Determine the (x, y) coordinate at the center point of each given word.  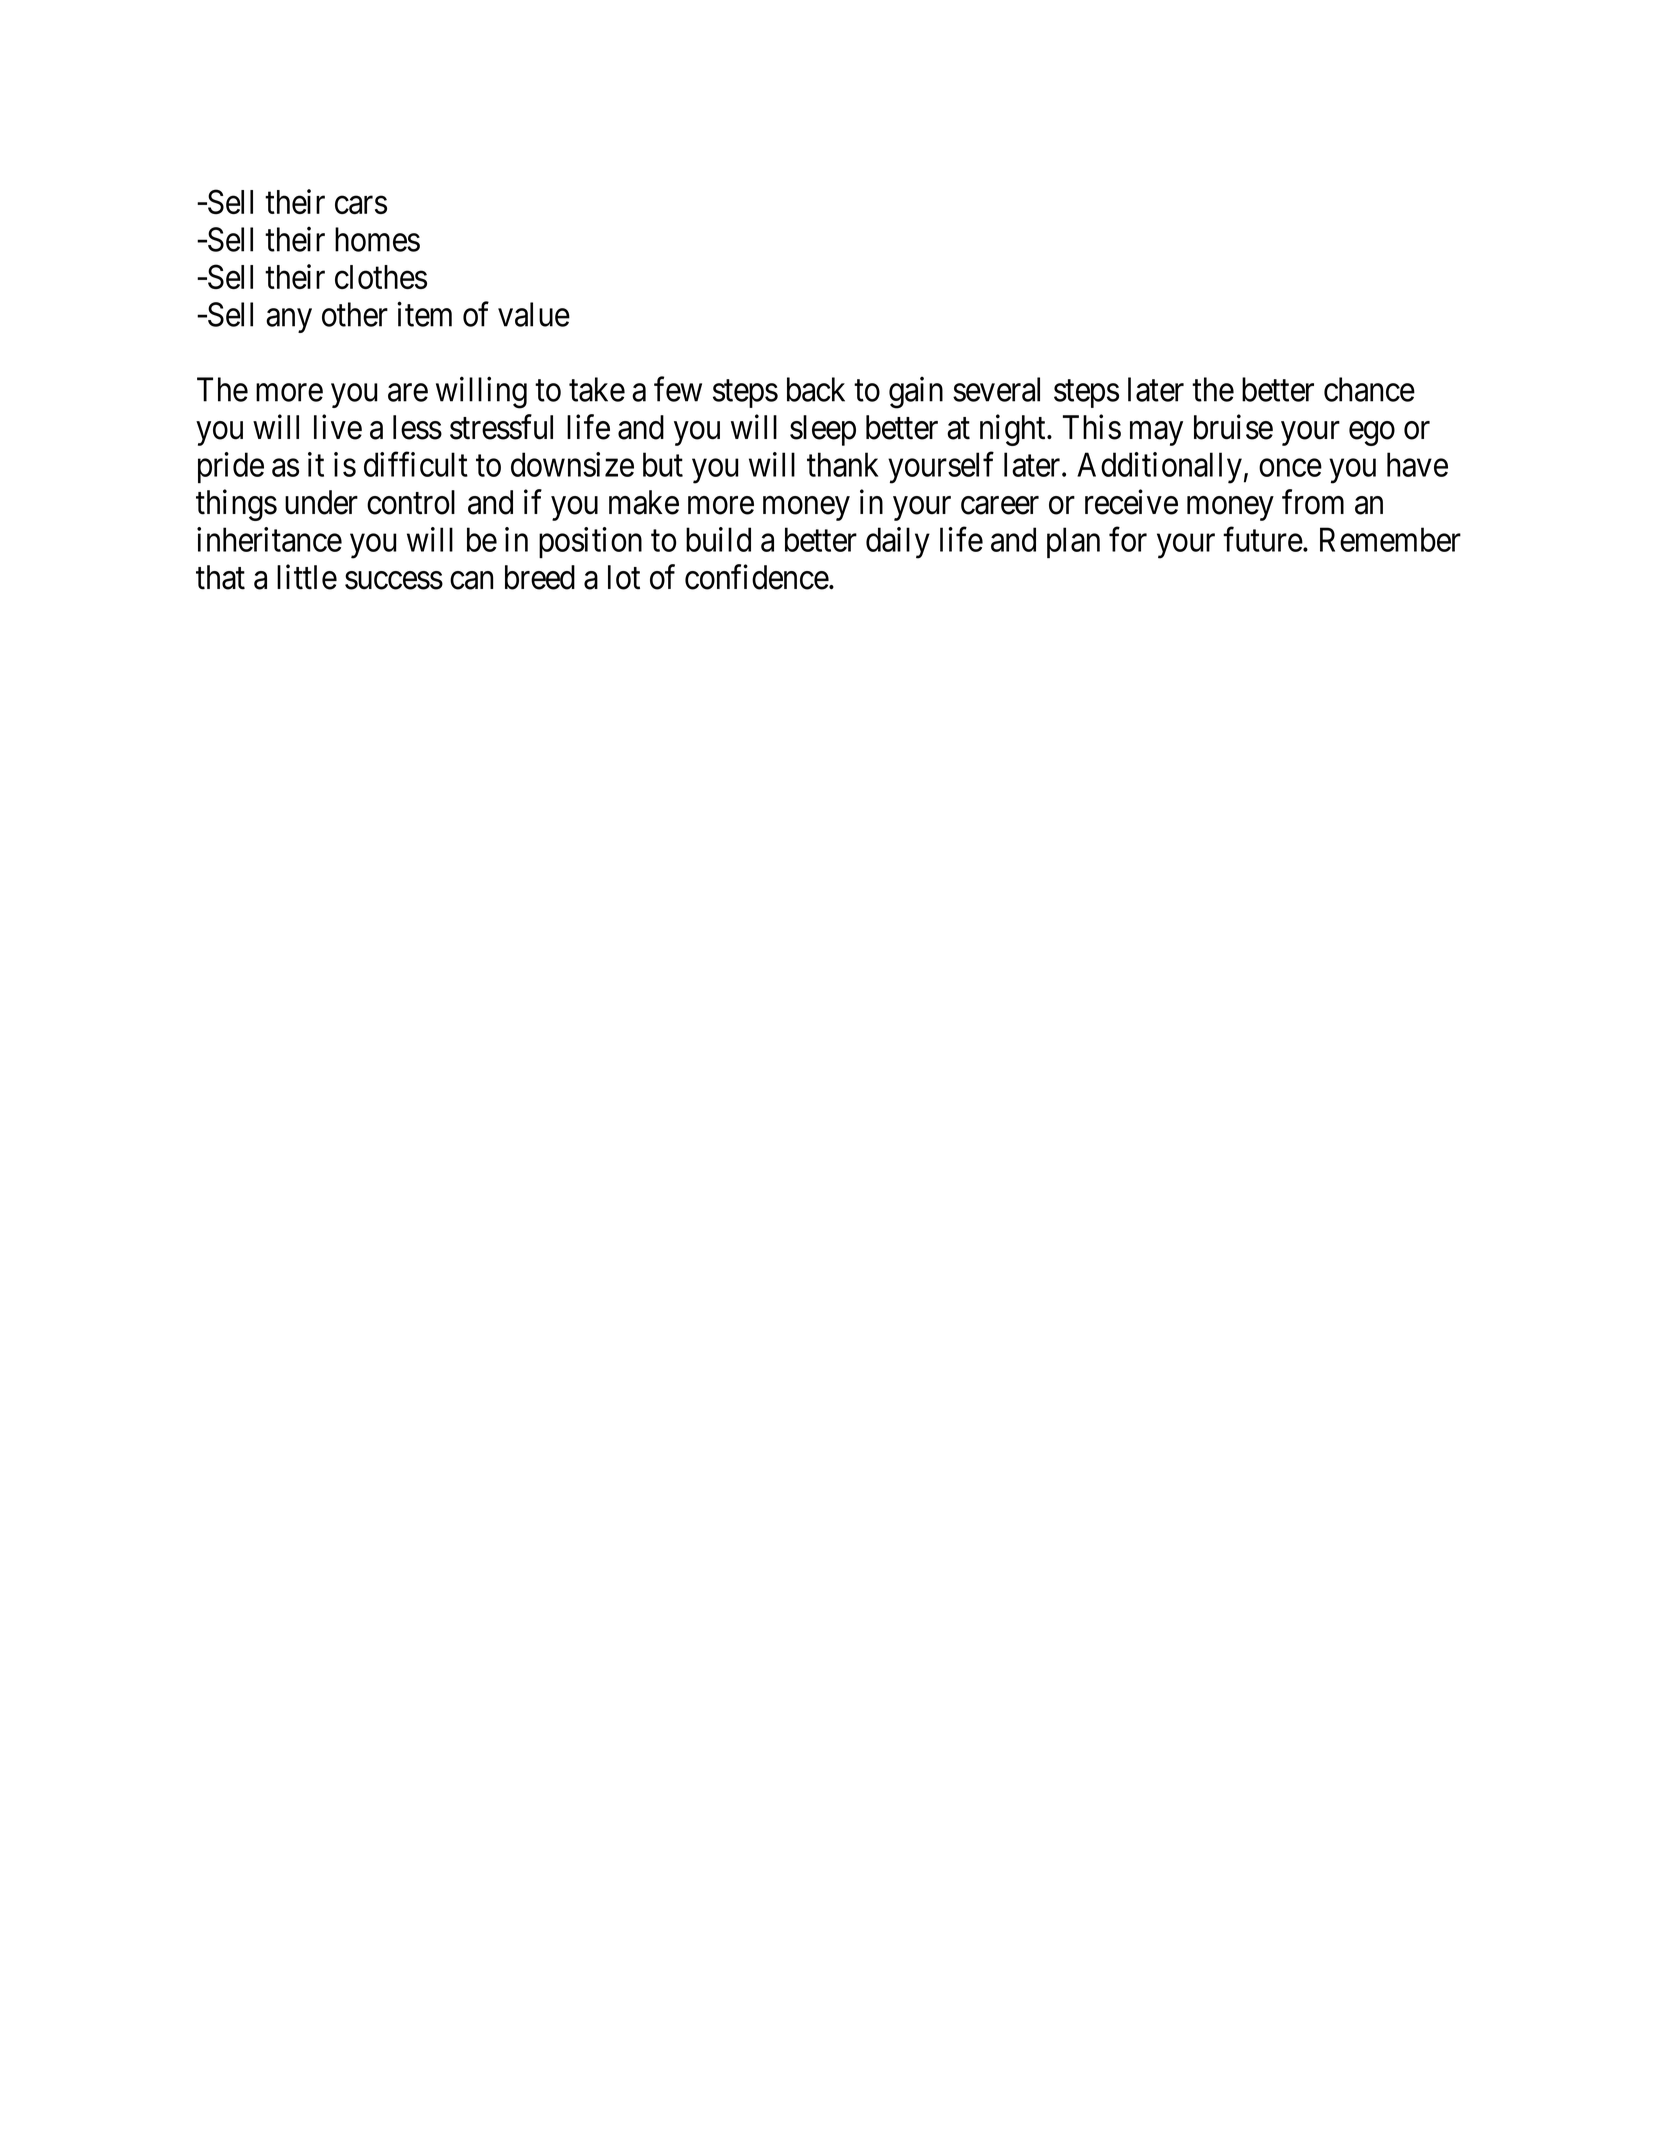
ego (1372, 434)
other (355, 314)
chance (1369, 389)
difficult (416, 464)
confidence (757, 577)
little (307, 577)
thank (842, 464)
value (534, 314)
